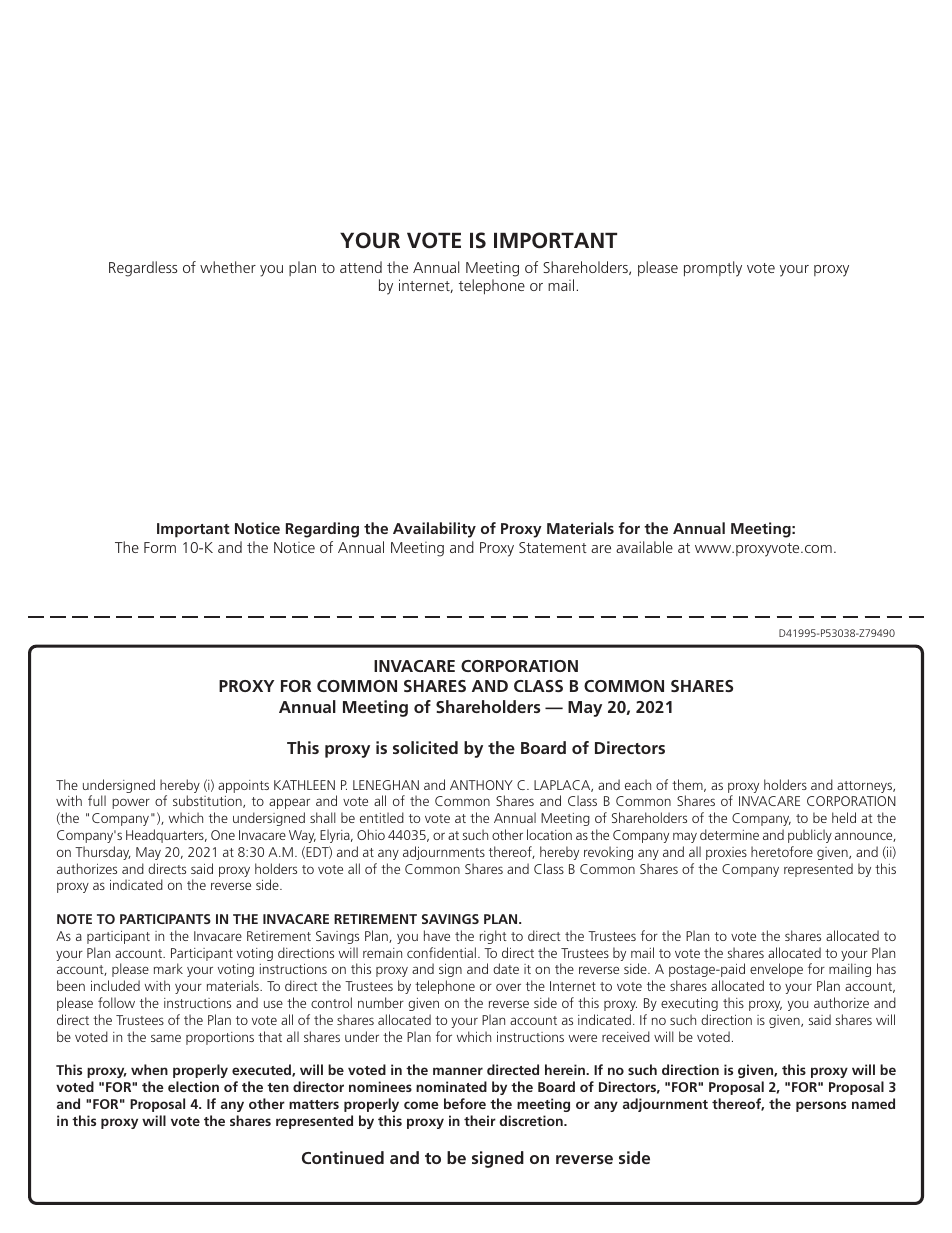 This screenshot has width=952, height=1233. What do you see at coordinates (425, 747) in the screenshot?
I see `solicited` at bounding box center [425, 747].
